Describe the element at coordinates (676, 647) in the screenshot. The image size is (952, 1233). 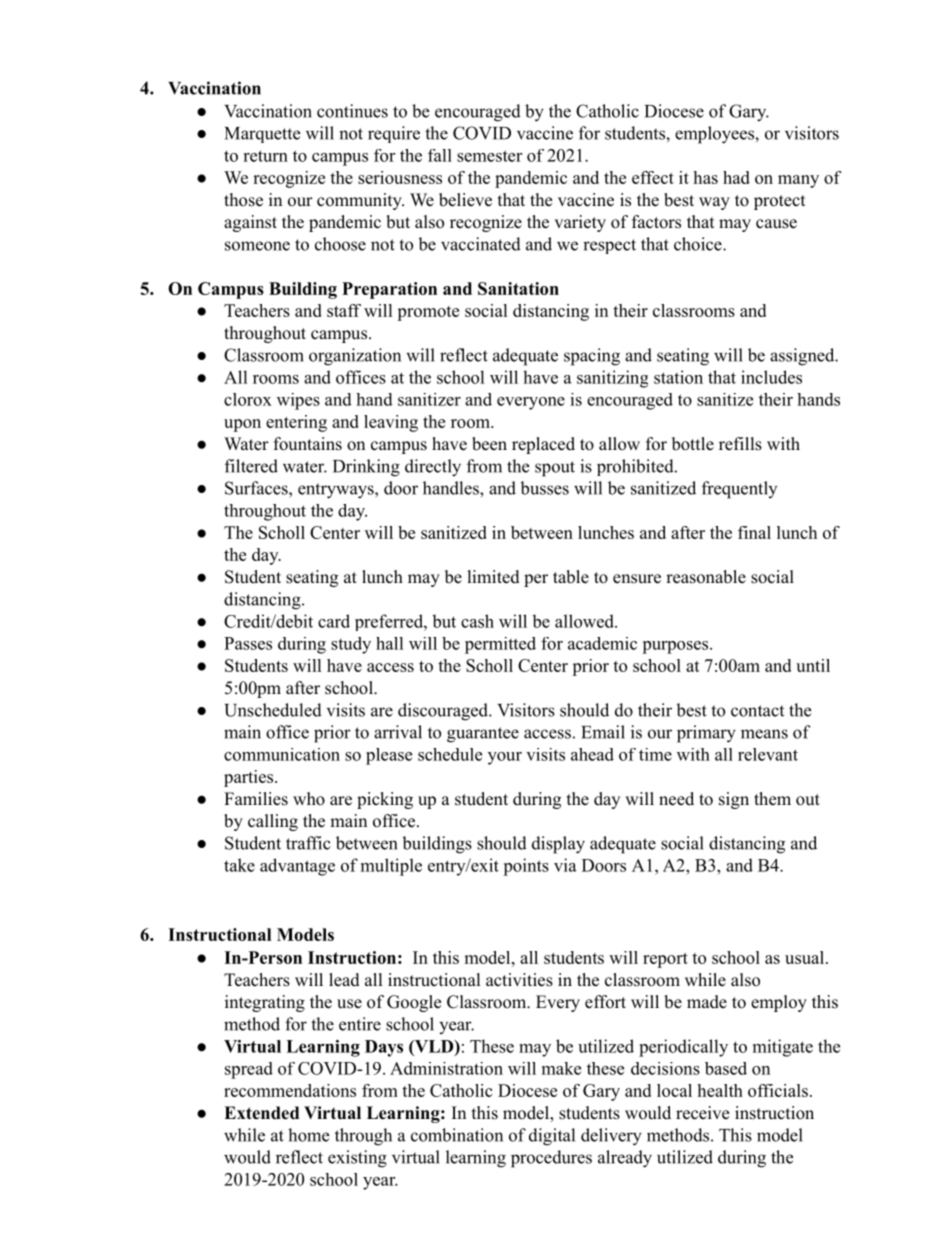
I see `purposes` at that location.
